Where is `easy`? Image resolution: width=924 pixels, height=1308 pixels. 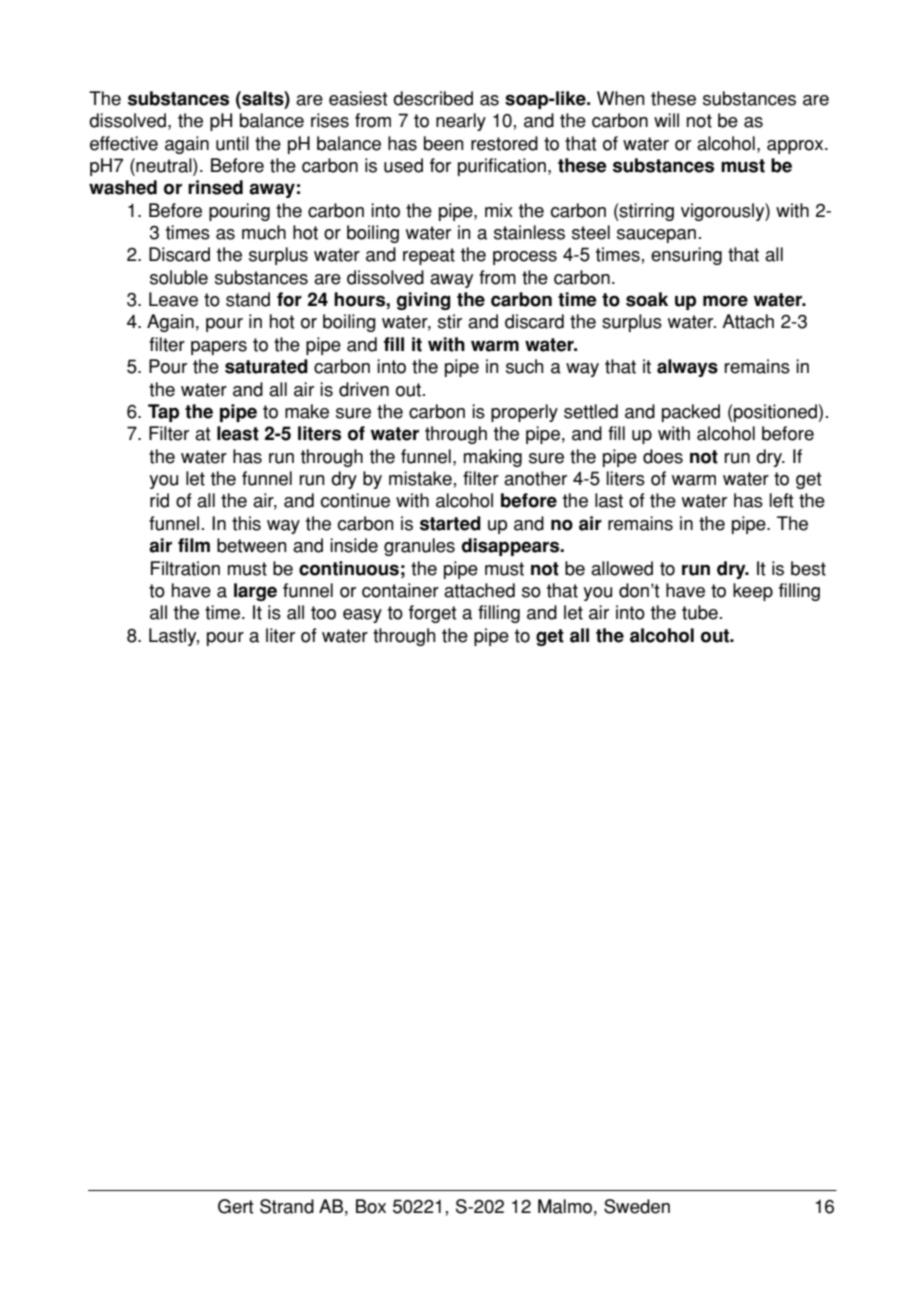 easy is located at coordinates (362, 616).
